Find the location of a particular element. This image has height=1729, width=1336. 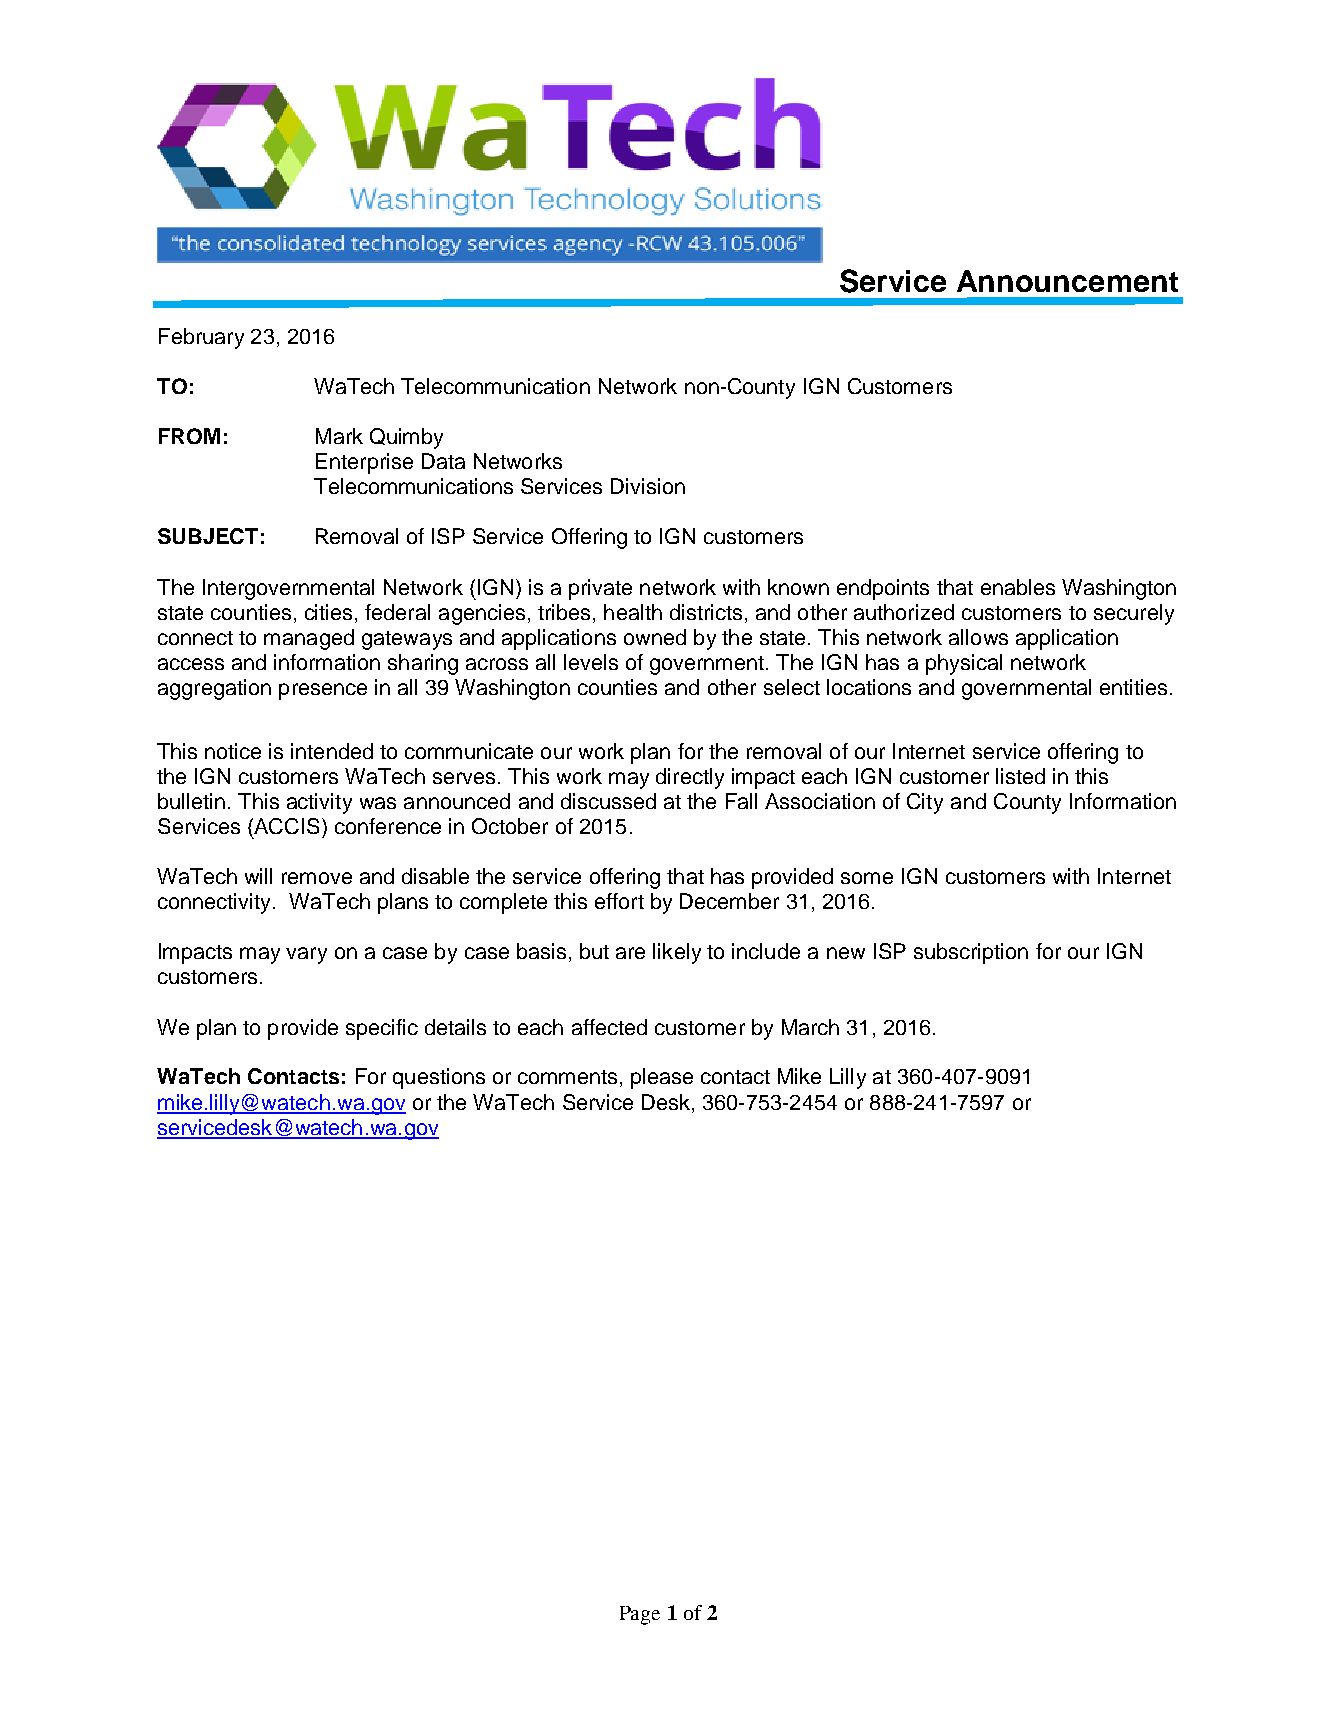

Page is located at coordinates (640, 1615).
